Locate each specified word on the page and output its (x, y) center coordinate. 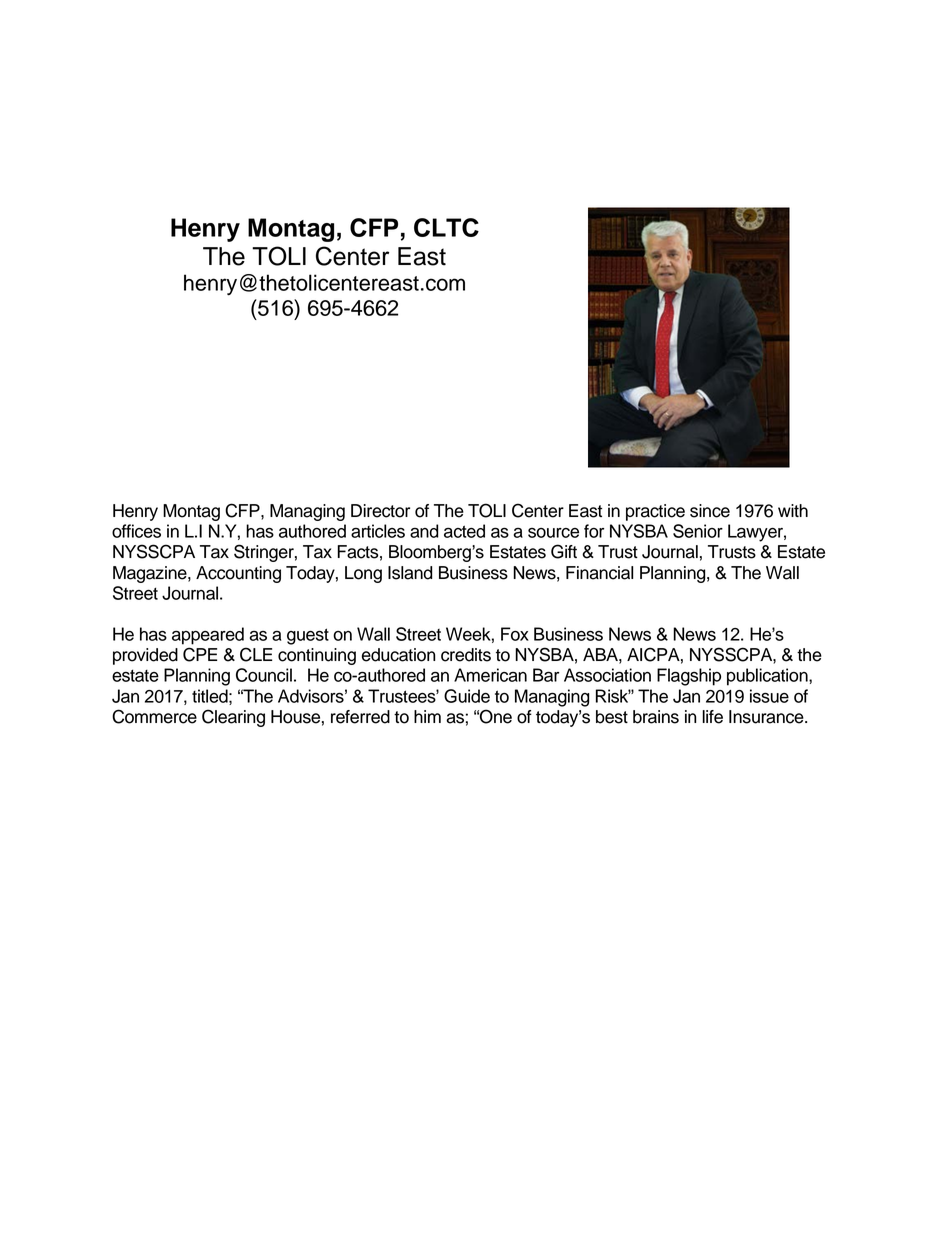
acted (464, 531)
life (712, 717)
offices (136, 531)
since (710, 511)
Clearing (233, 718)
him (427, 716)
